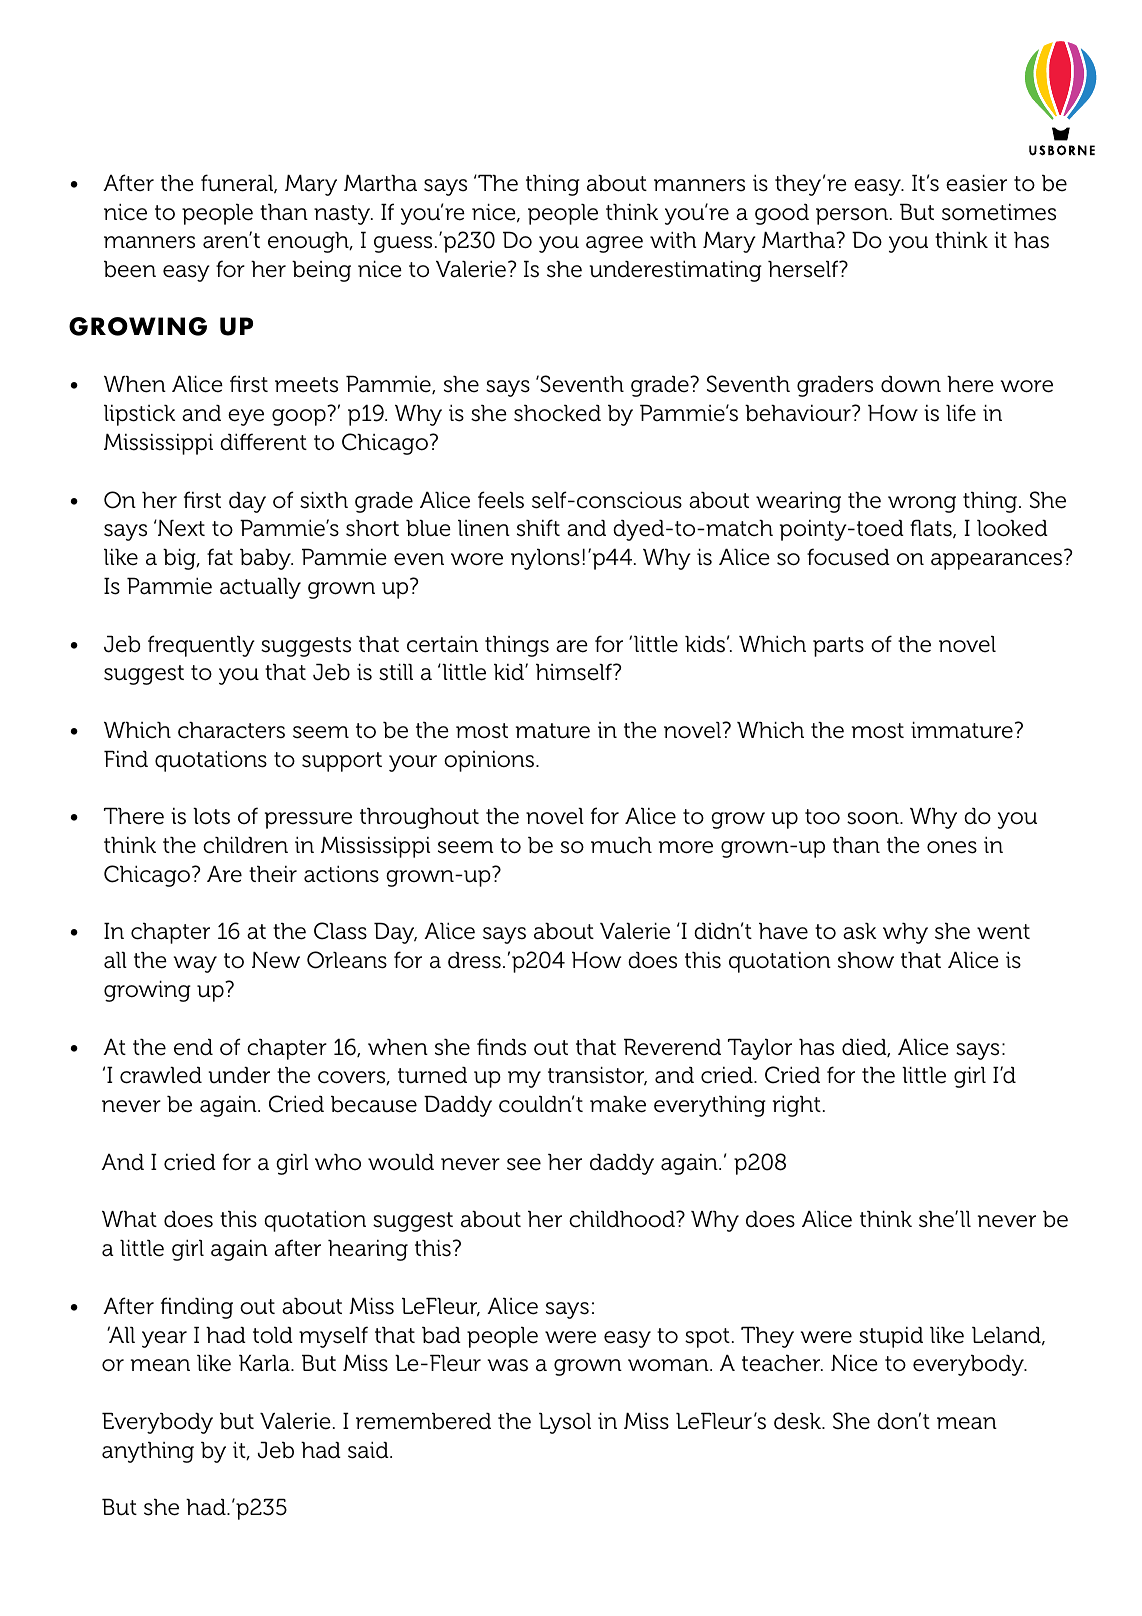  I want to click on agree, so click(614, 244).
